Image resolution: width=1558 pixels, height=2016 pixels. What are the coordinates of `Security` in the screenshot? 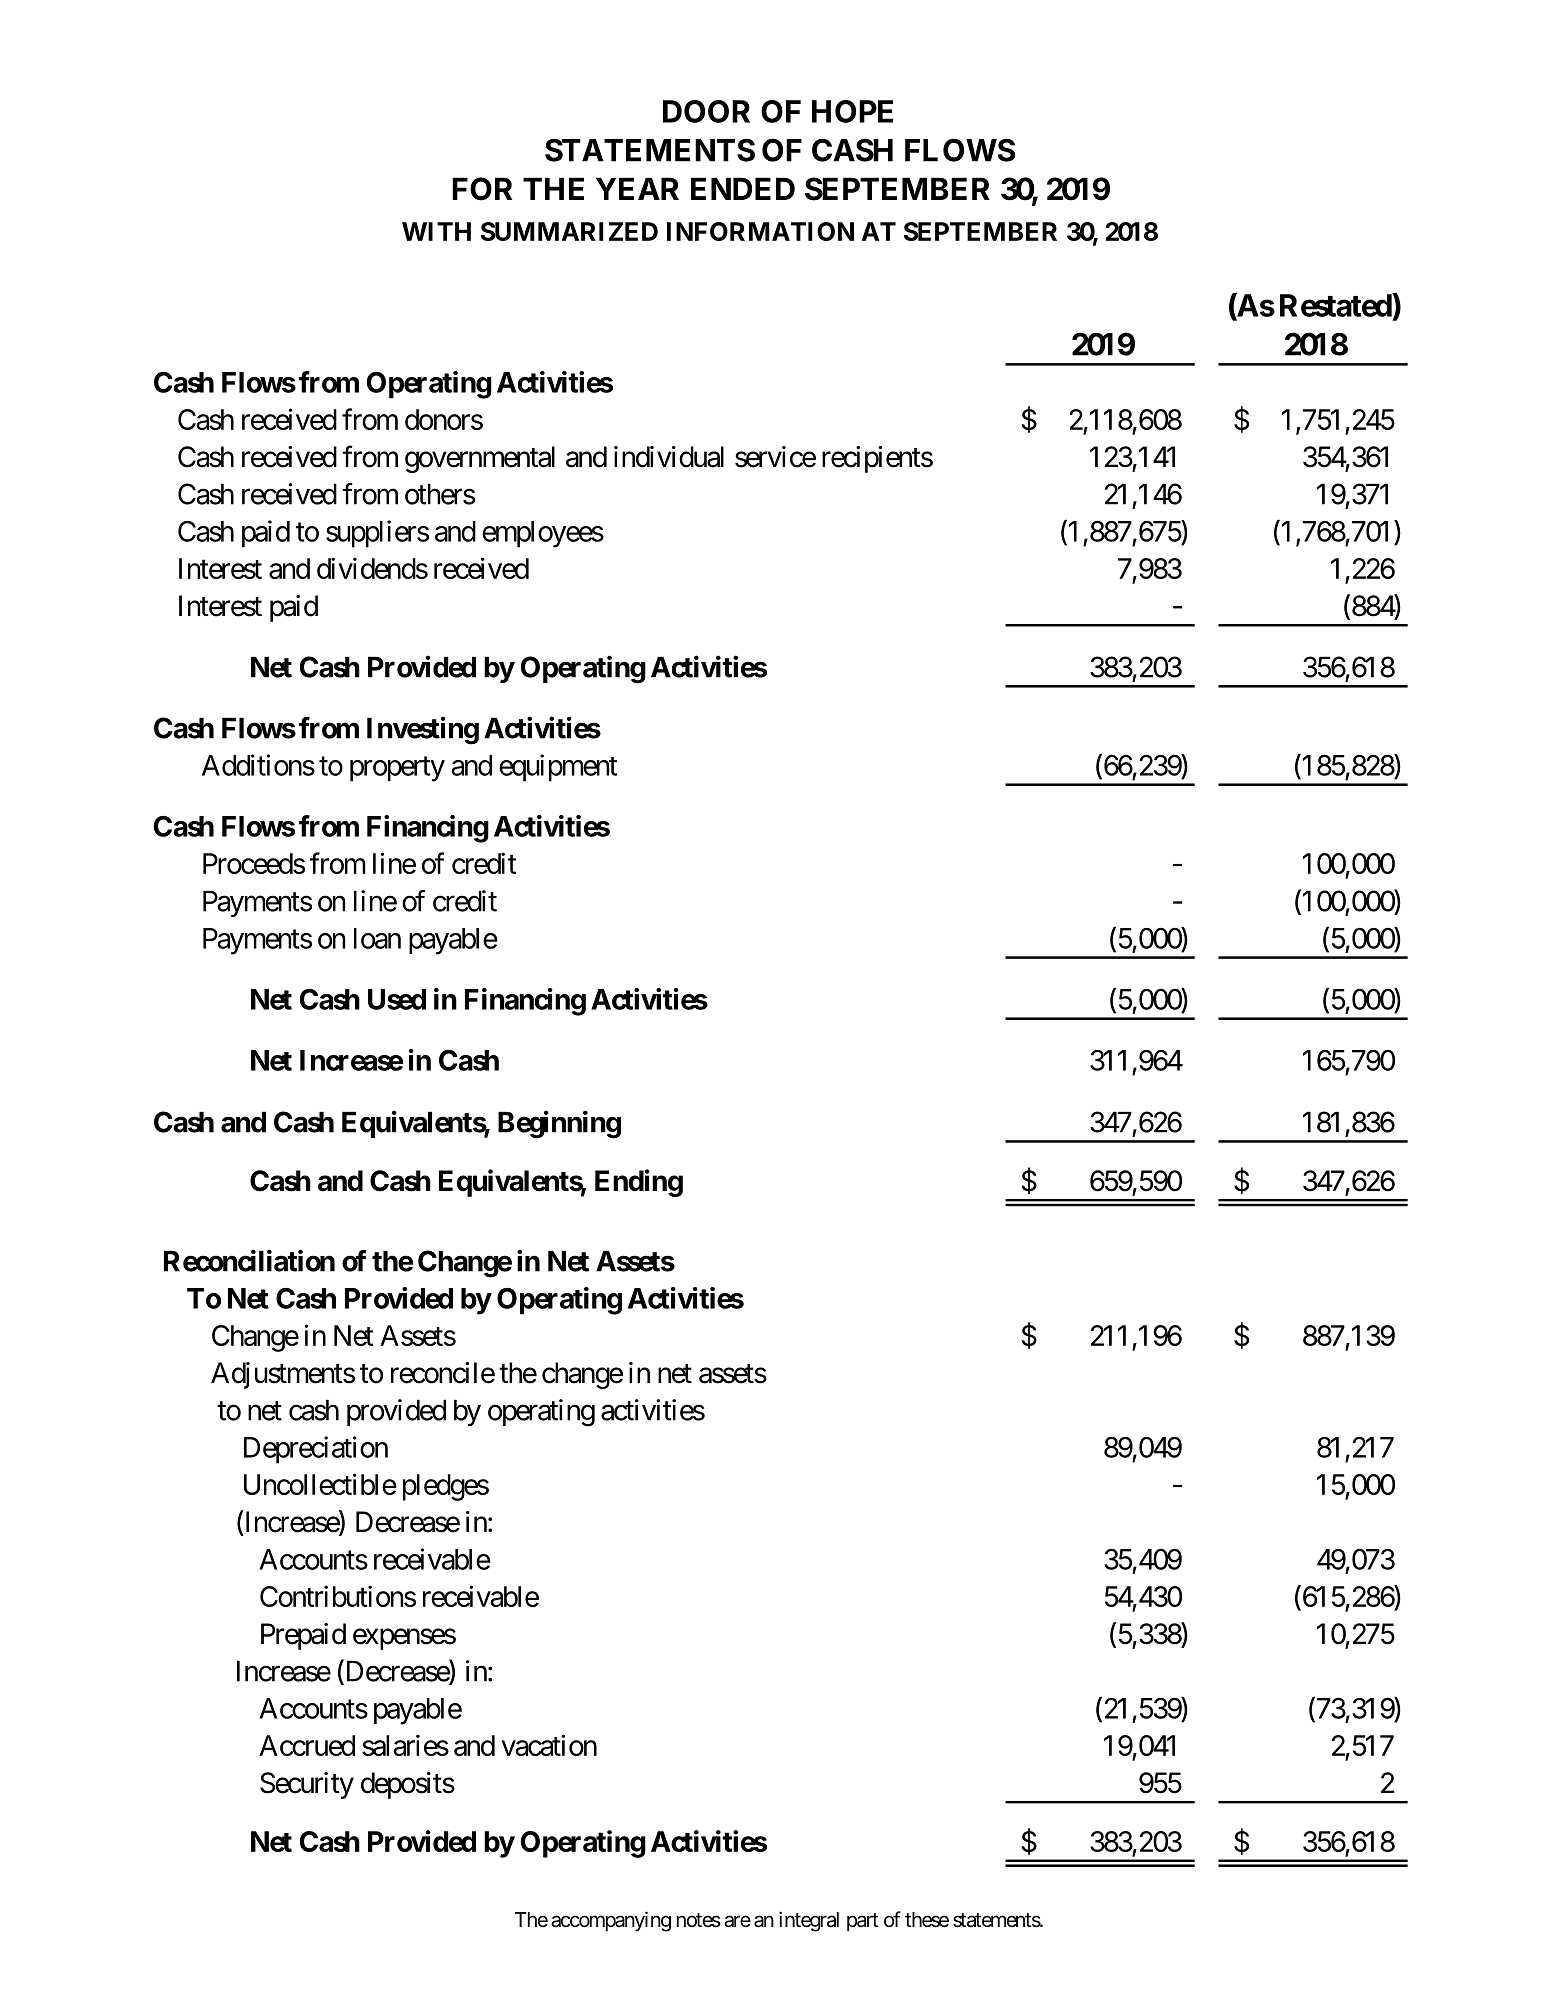 It's located at (307, 1785).
